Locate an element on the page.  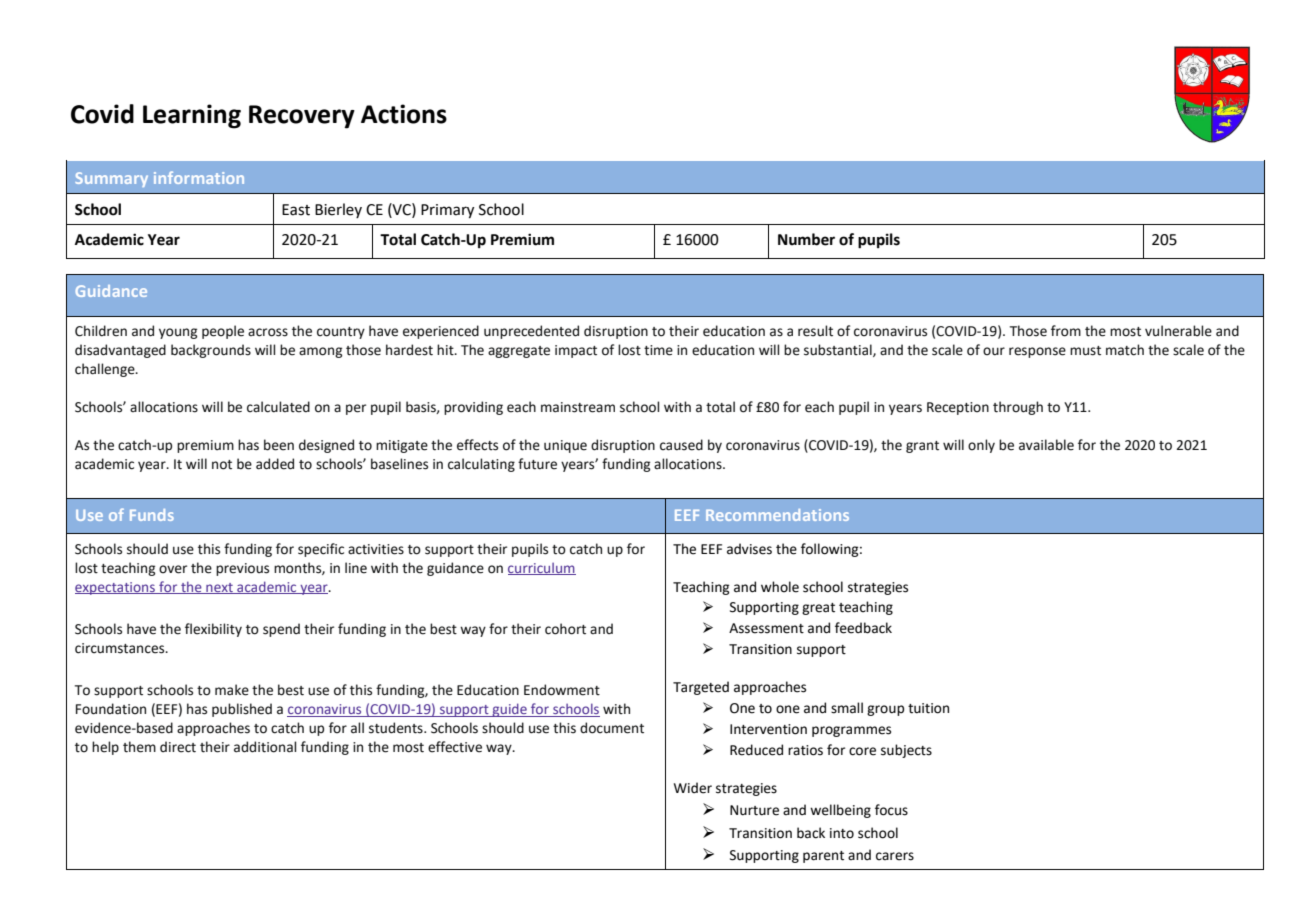
additional is located at coordinates (265, 747).
